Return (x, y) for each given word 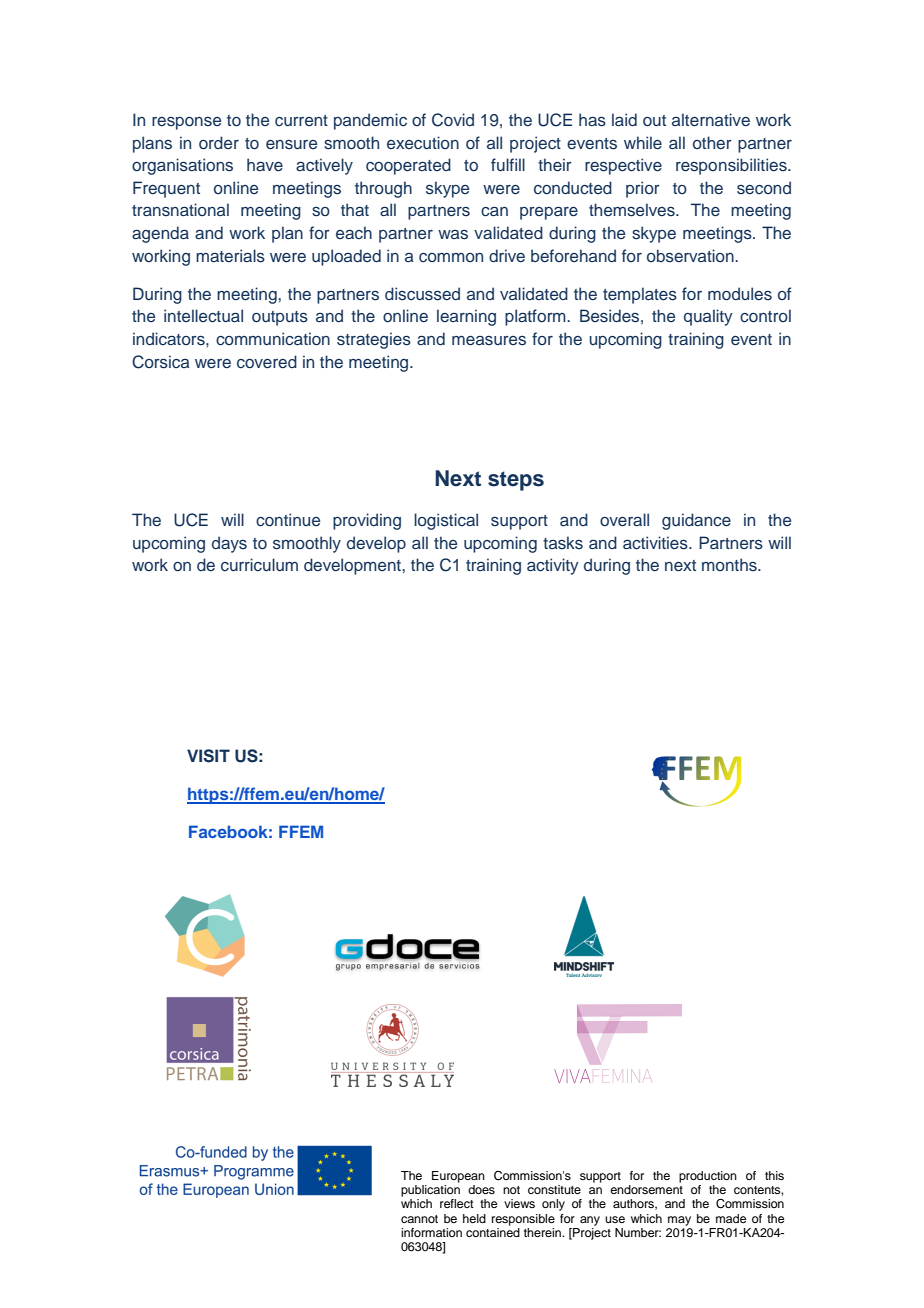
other (712, 142)
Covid (453, 120)
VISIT (208, 756)
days (229, 544)
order (219, 142)
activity (553, 566)
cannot (419, 1219)
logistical (446, 521)
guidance (696, 521)
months (730, 564)
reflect (457, 1203)
